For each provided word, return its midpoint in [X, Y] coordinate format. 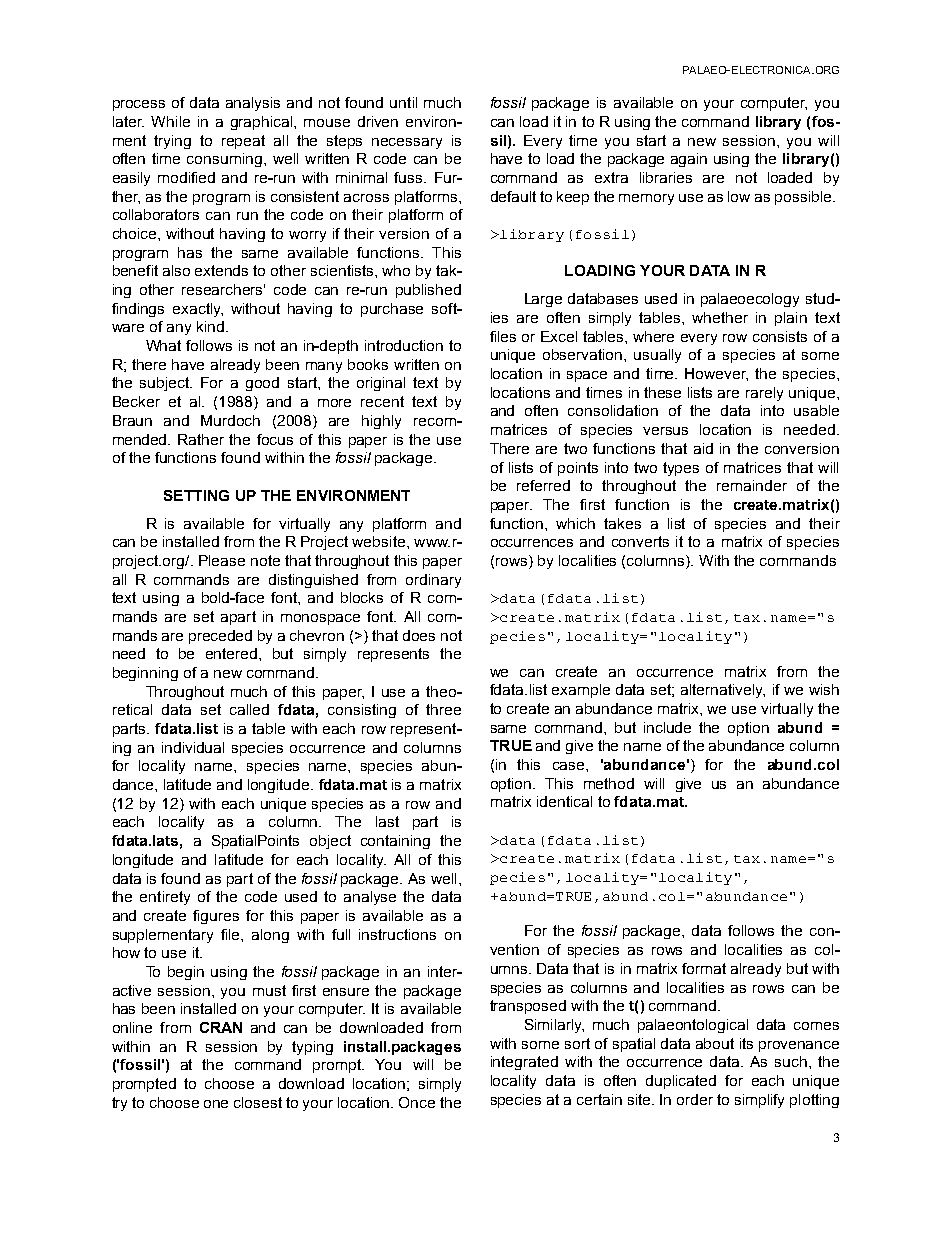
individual [193, 747]
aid [703, 448]
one [216, 1104]
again [689, 160]
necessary [407, 143]
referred [543, 485]
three [443, 709]
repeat [243, 142]
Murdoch [230, 420]
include [667, 727]
